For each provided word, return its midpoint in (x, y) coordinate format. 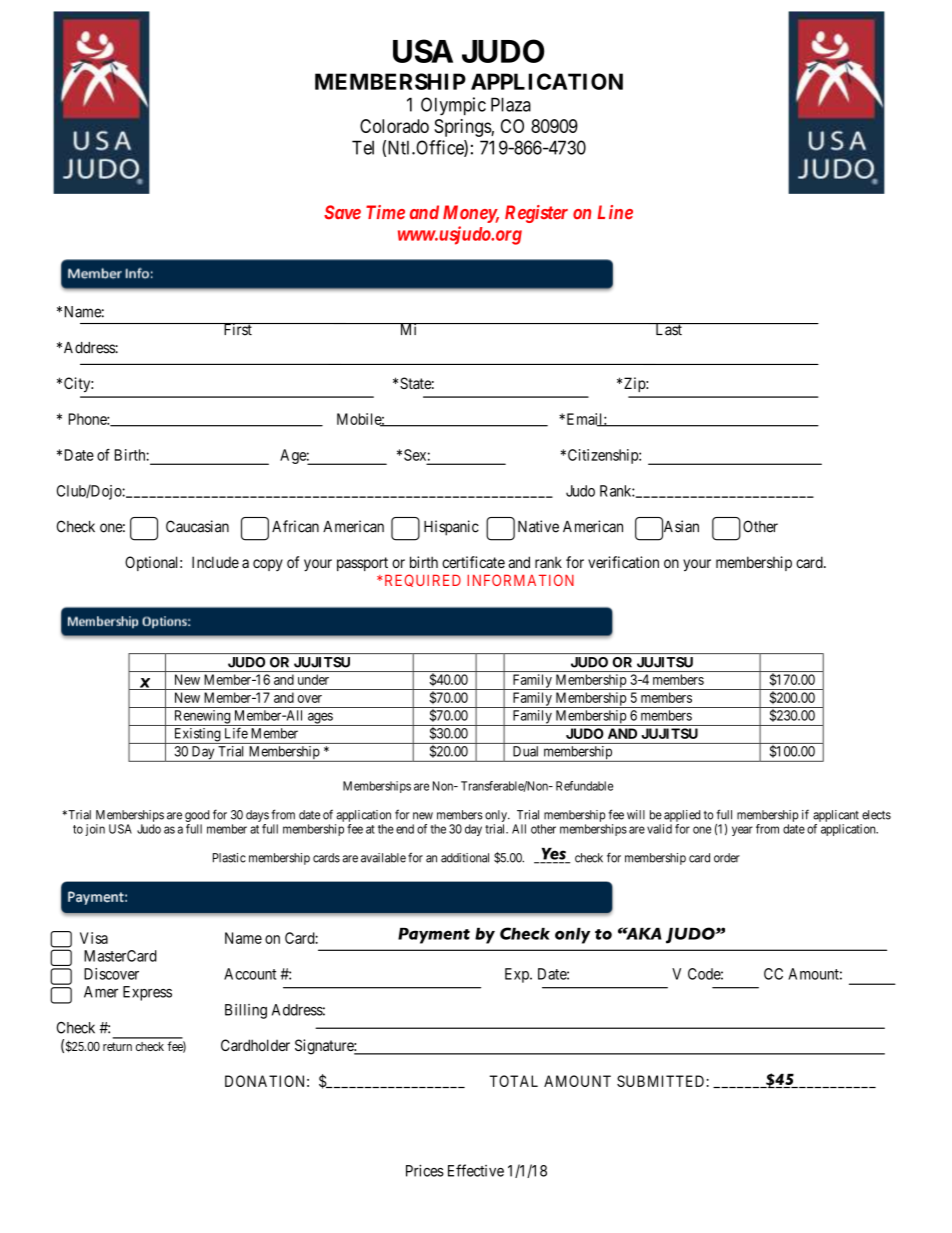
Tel (363, 147)
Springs (463, 128)
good (197, 816)
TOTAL (514, 1081)
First (237, 329)
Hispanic (451, 528)
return (117, 1046)
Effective (476, 1170)
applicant (836, 816)
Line (615, 212)
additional (465, 858)
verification (623, 562)
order (727, 858)
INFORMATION (520, 580)
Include (215, 562)
